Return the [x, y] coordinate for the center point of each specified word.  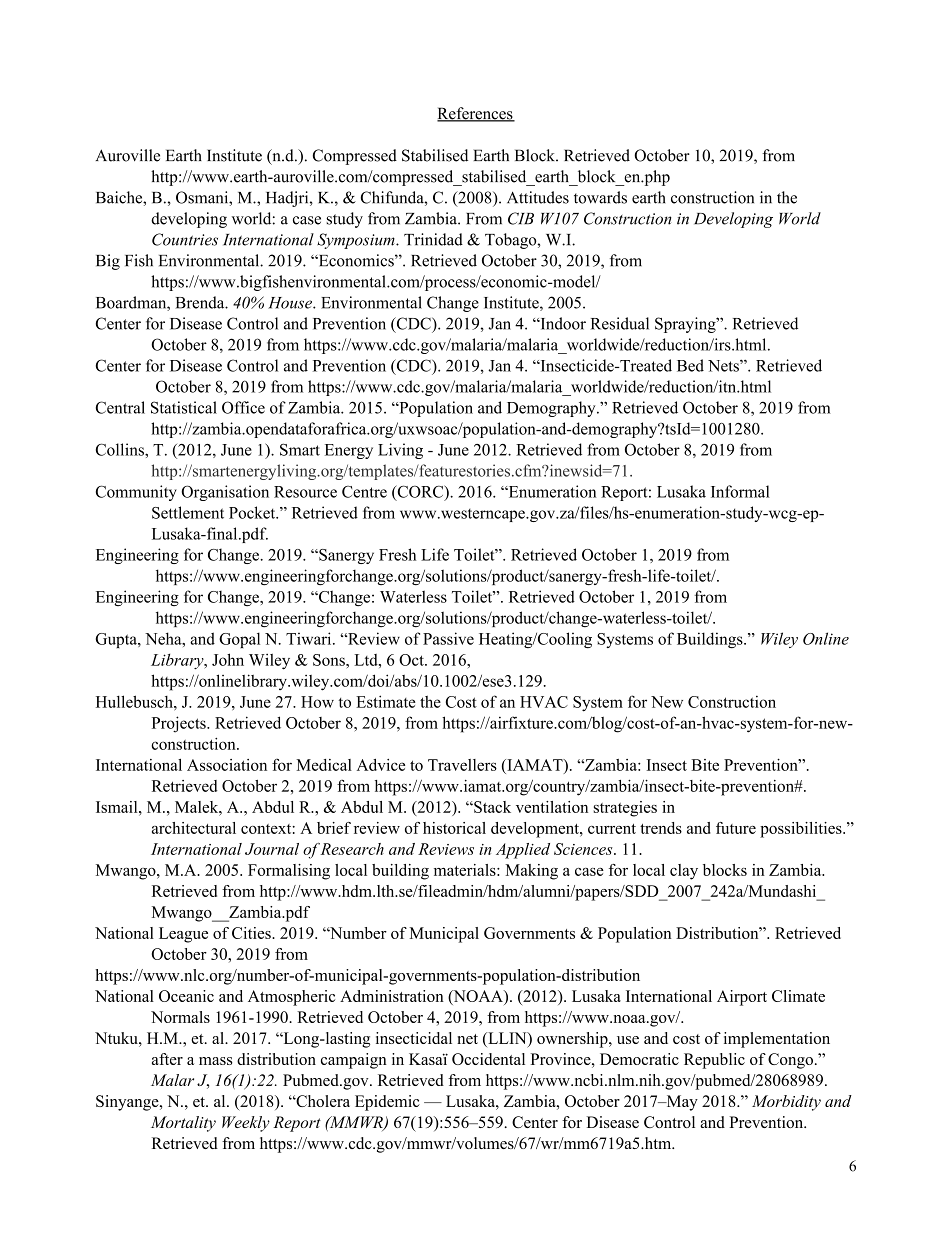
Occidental [488, 1059]
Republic [714, 1061]
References [476, 114]
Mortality [183, 1124]
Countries [185, 239]
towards [600, 197]
